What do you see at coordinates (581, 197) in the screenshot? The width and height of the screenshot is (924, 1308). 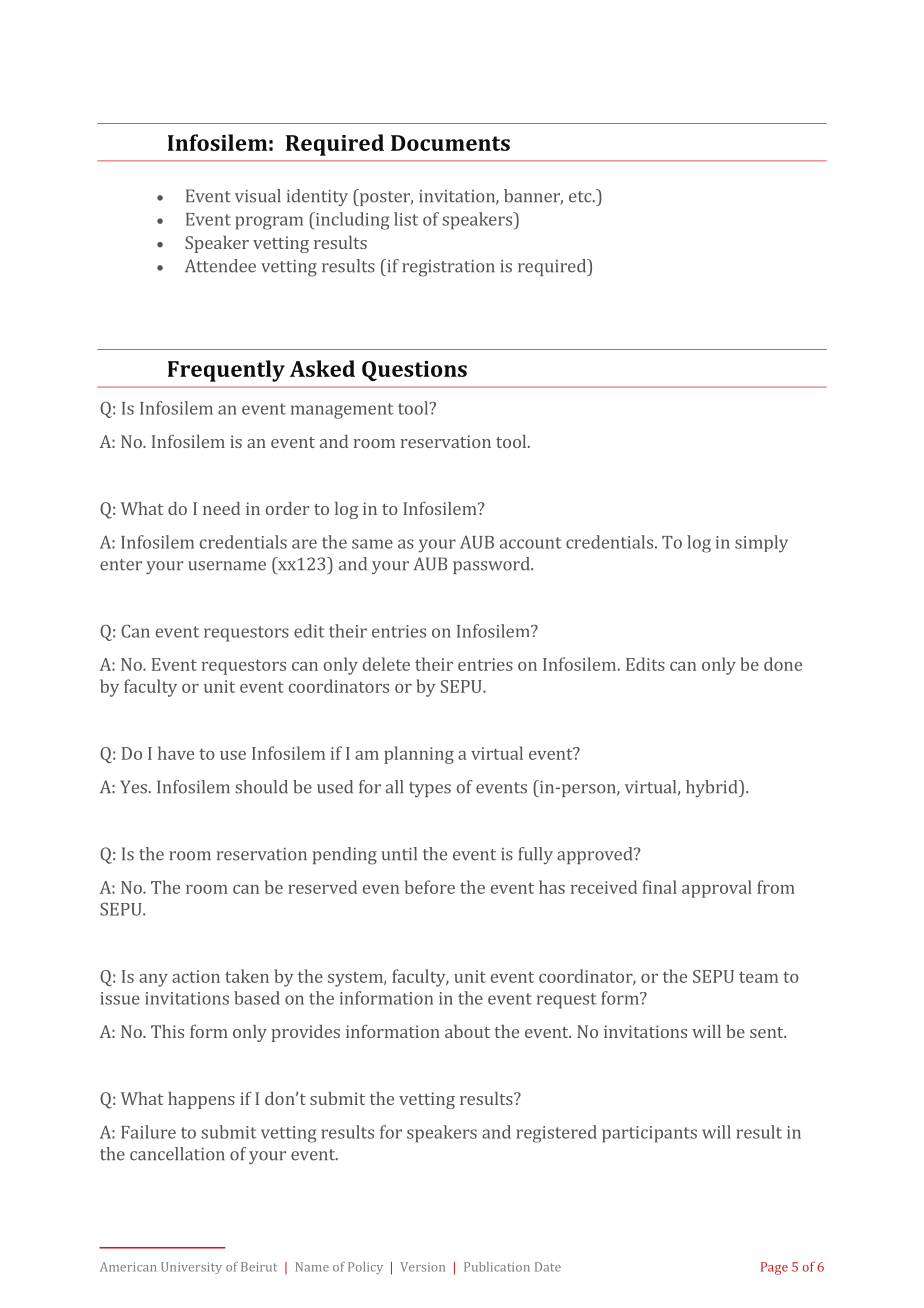 I see `etc` at bounding box center [581, 197].
